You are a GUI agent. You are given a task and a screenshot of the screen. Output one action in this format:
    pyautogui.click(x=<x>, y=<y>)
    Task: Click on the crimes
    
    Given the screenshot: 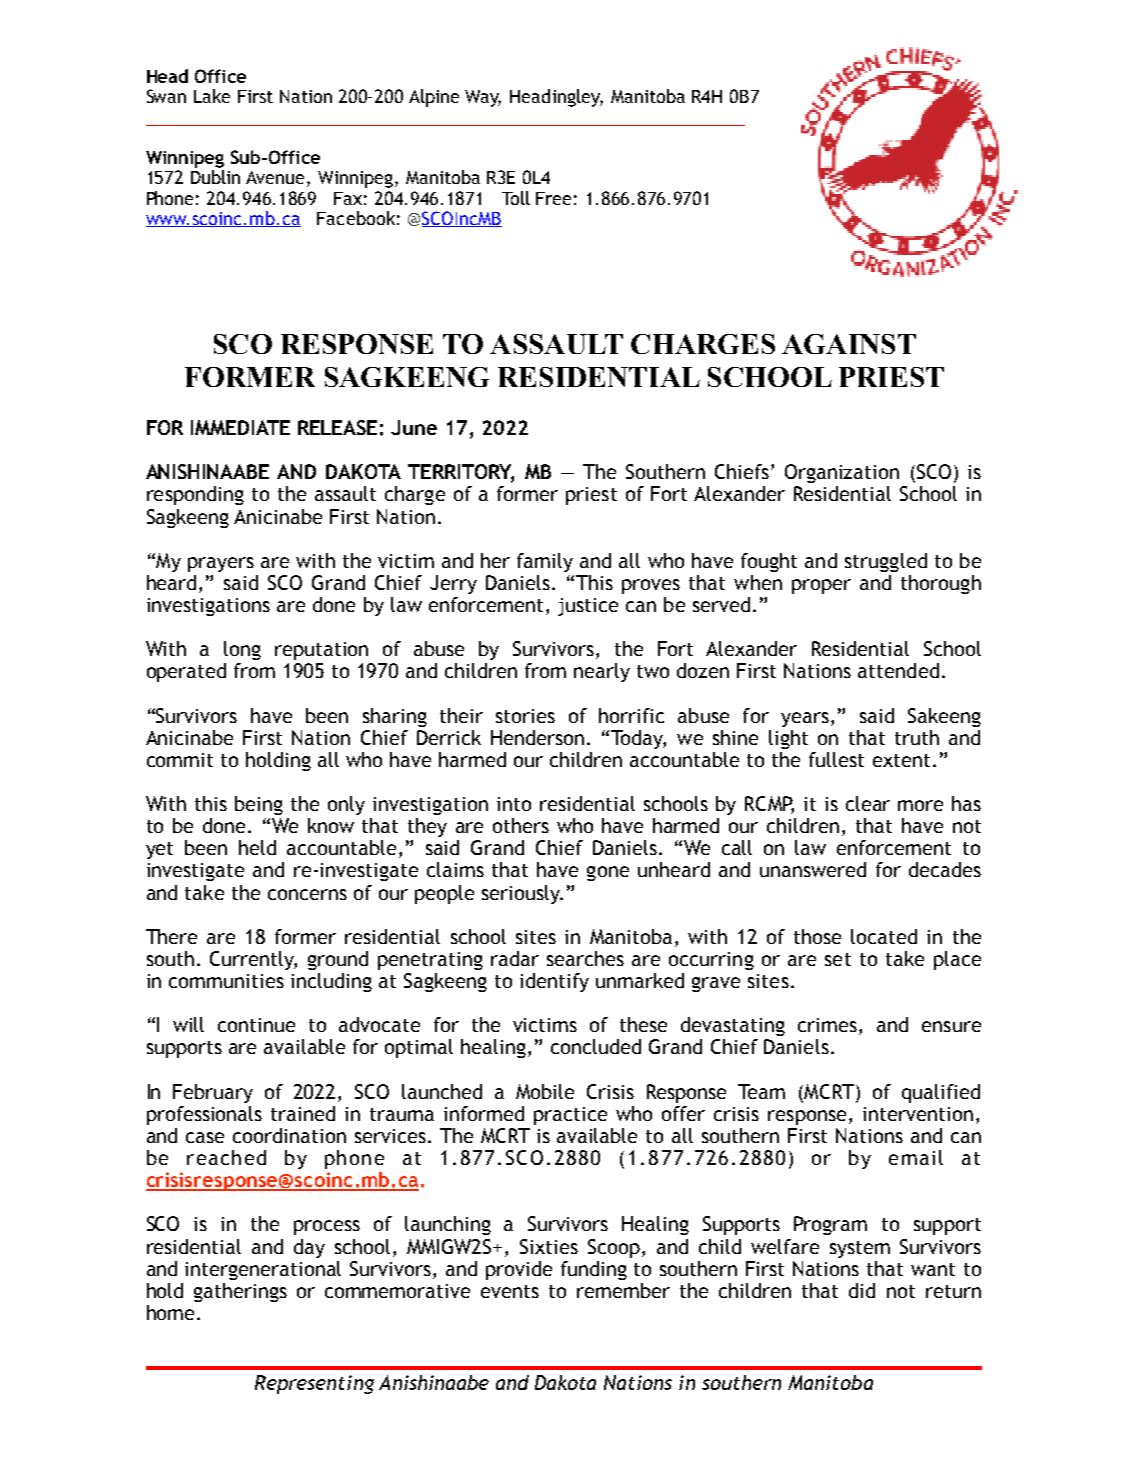 What is the action you would take?
    pyautogui.click(x=827, y=1025)
